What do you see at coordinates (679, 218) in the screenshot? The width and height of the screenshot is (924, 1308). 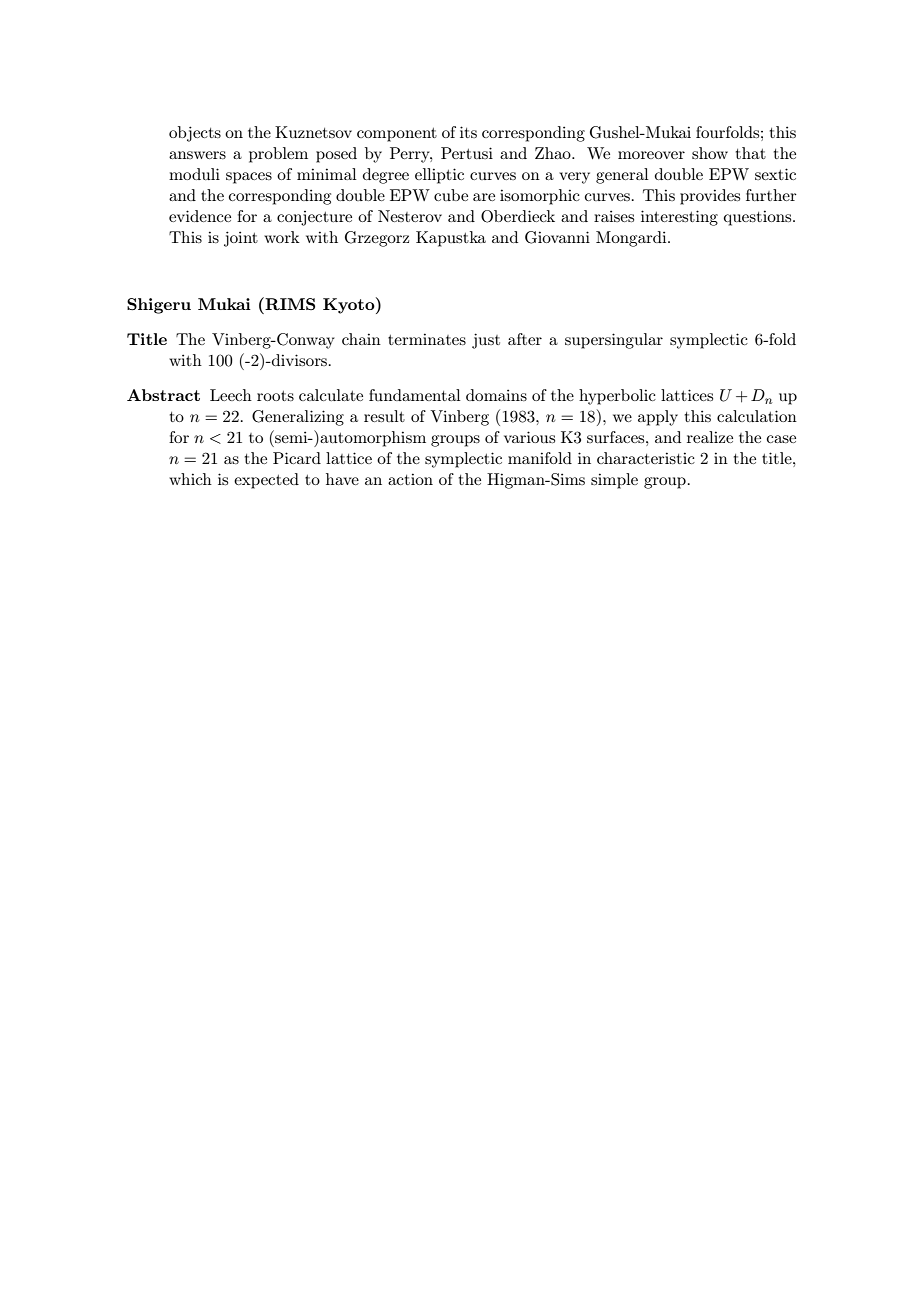 I see `interesting` at bounding box center [679, 218].
